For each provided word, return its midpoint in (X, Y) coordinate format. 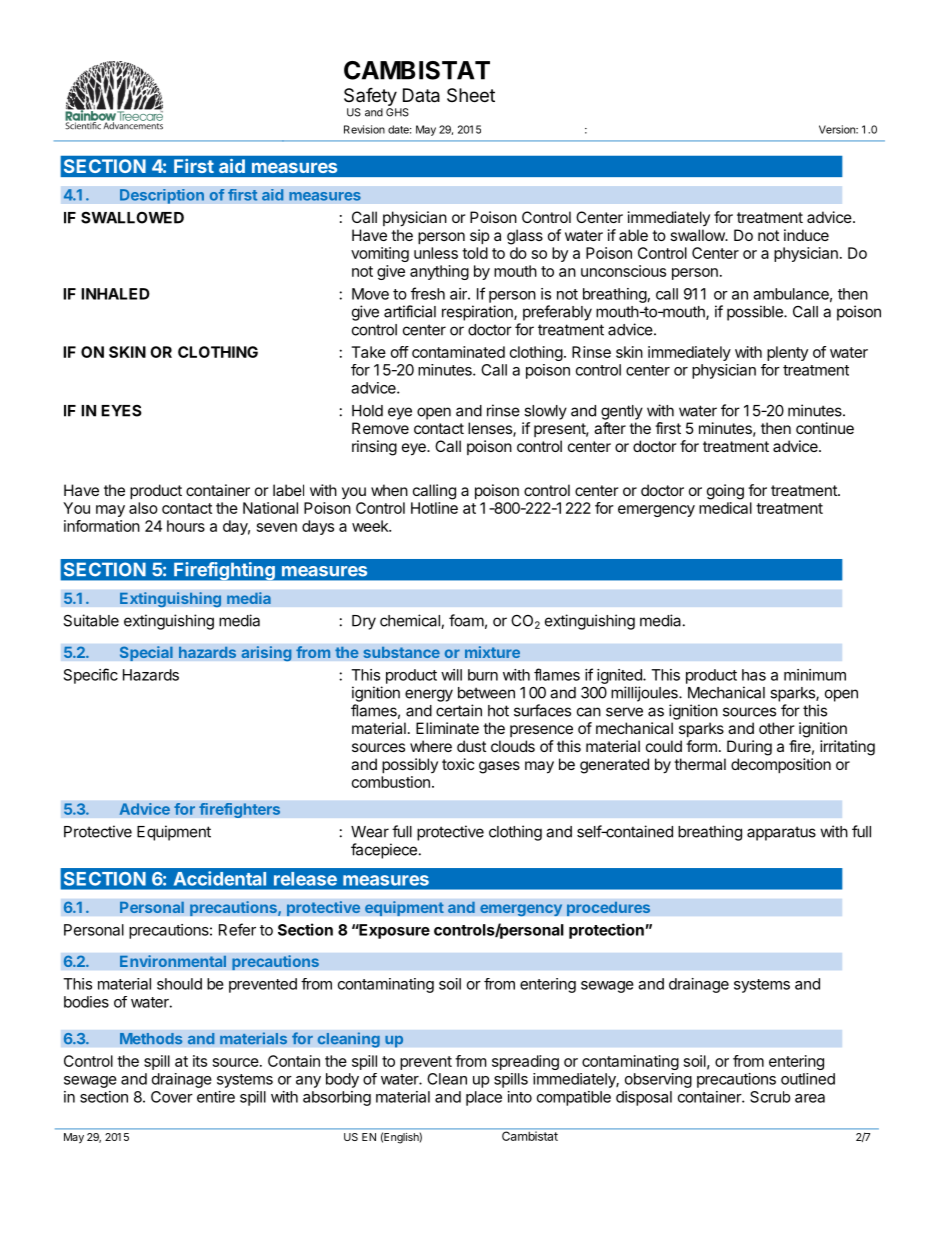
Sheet (471, 95)
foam (466, 620)
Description (162, 196)
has (754, 675)
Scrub (770, 1097)
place (484, 1098)
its (200, 1061)
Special (146, 653)
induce (806, 235)
